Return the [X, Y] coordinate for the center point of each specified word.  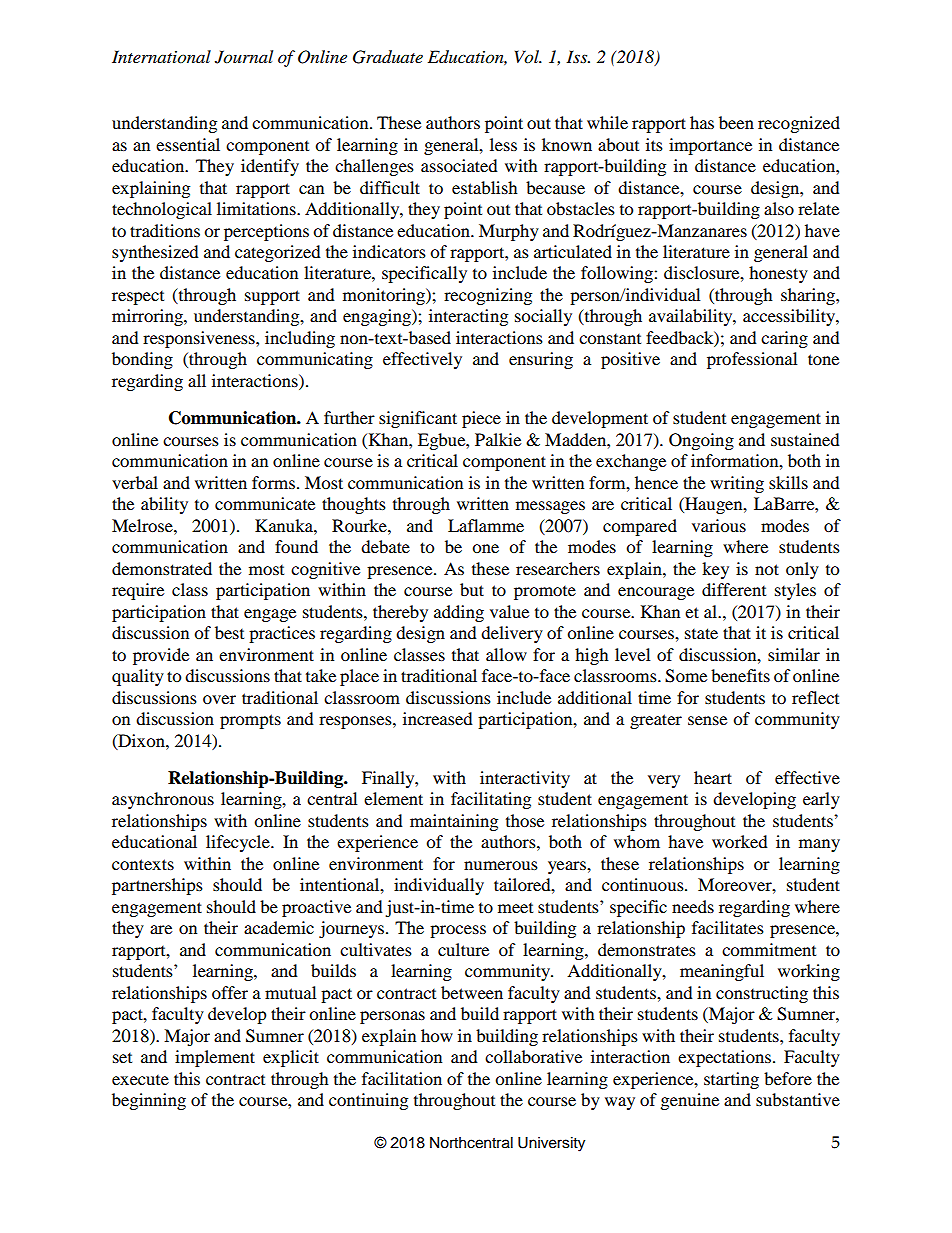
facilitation [402, 1078]
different [734, 589]
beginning [149, 1101]
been [736, 122]
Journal [244, 57]
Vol [528, 57]
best [229, 632]
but [472, 589]
